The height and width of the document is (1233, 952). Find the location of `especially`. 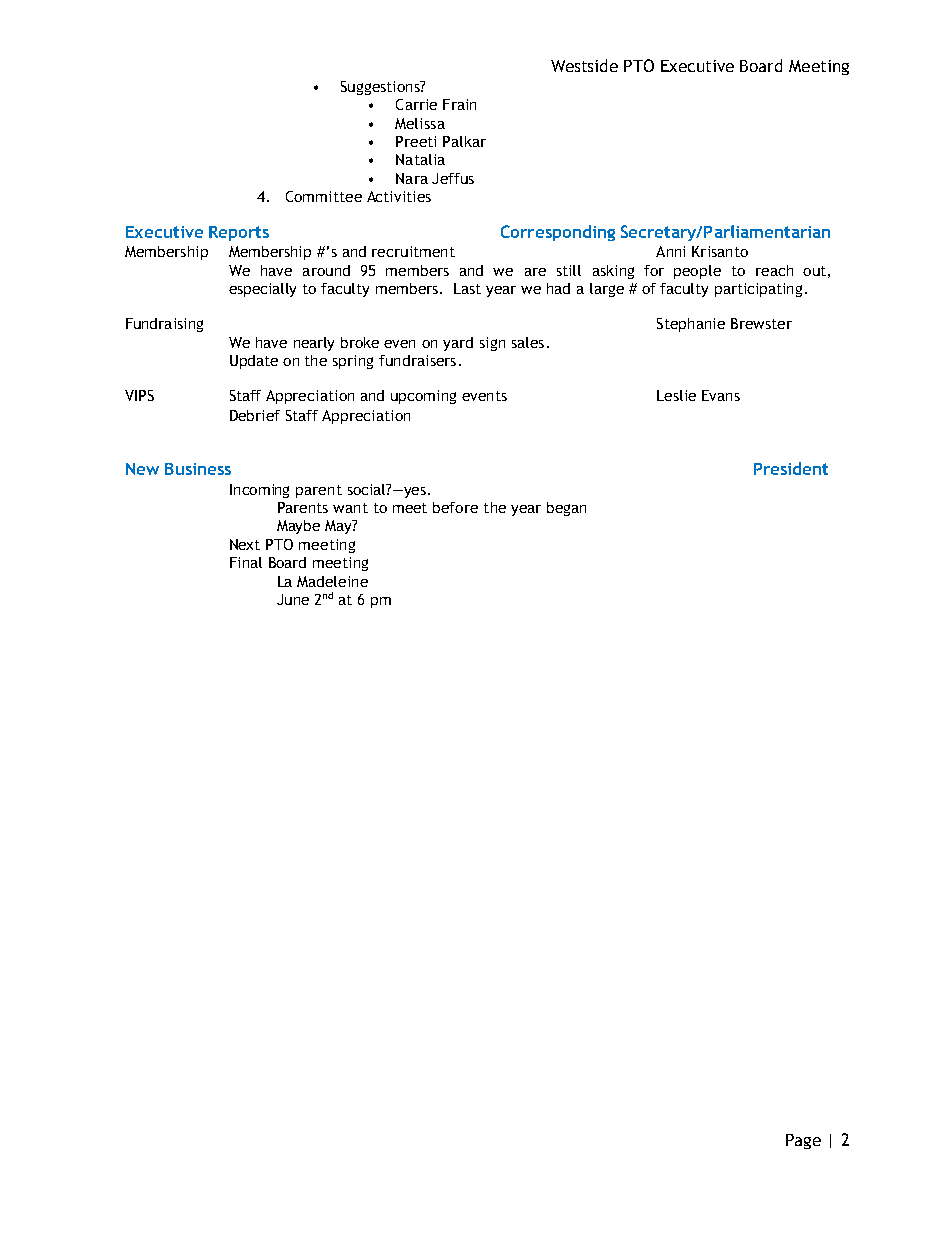

especially is located at coordinates (262, 290).
